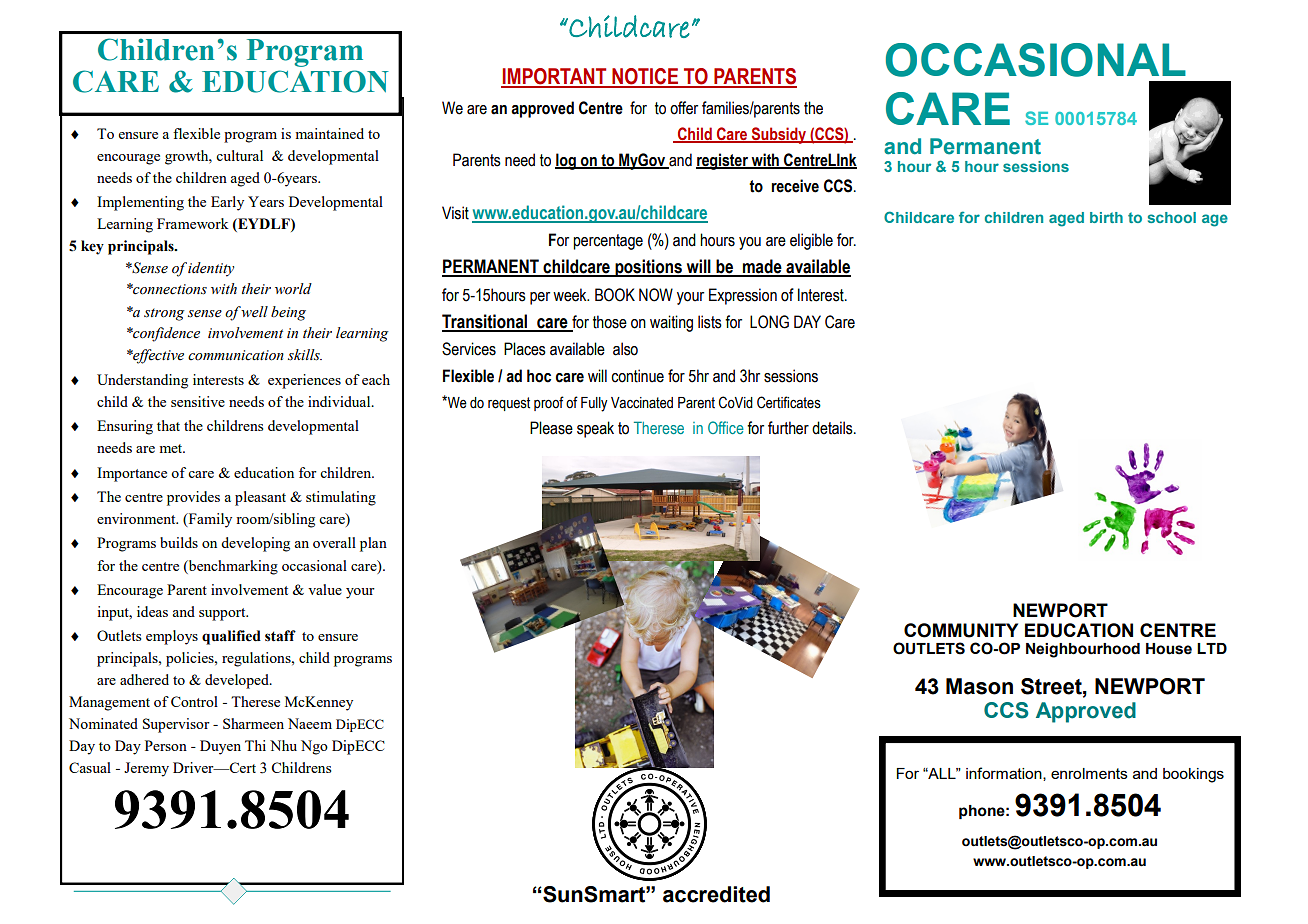 The image size is (1308, 924). Describe the element at coordinates (833, 428) in the document. I see `details` at that location.
